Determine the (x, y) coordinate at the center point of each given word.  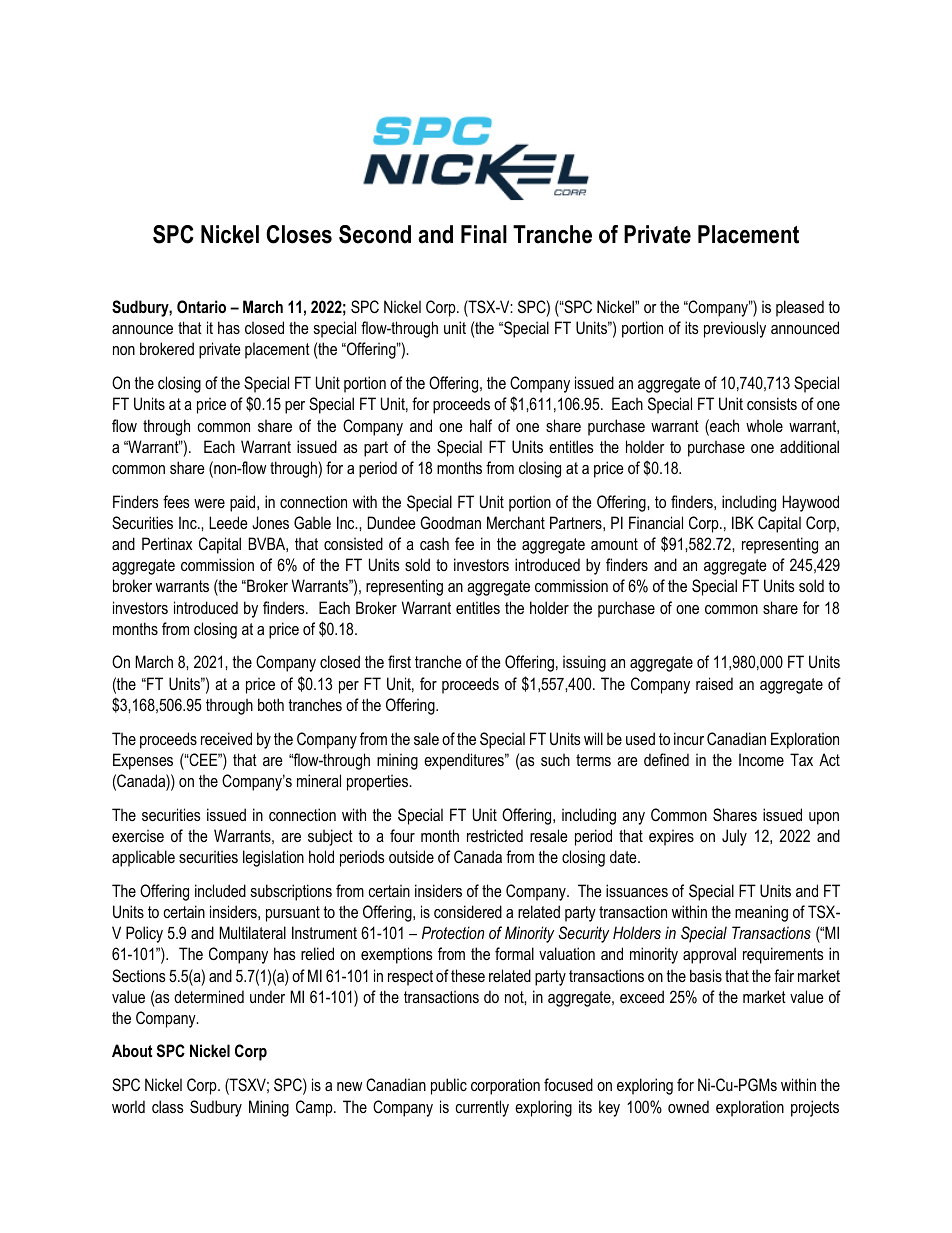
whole (764, 425)
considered (468, 911)
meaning (761, 913)
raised (714, 683)
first (399, 661)
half (481, 425)
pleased (800, 308)
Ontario (201, 306)
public (449, 1086)
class (168, 1106)
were (209, 503)
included (220, 890)
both (271, 704)
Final (484, 234)
